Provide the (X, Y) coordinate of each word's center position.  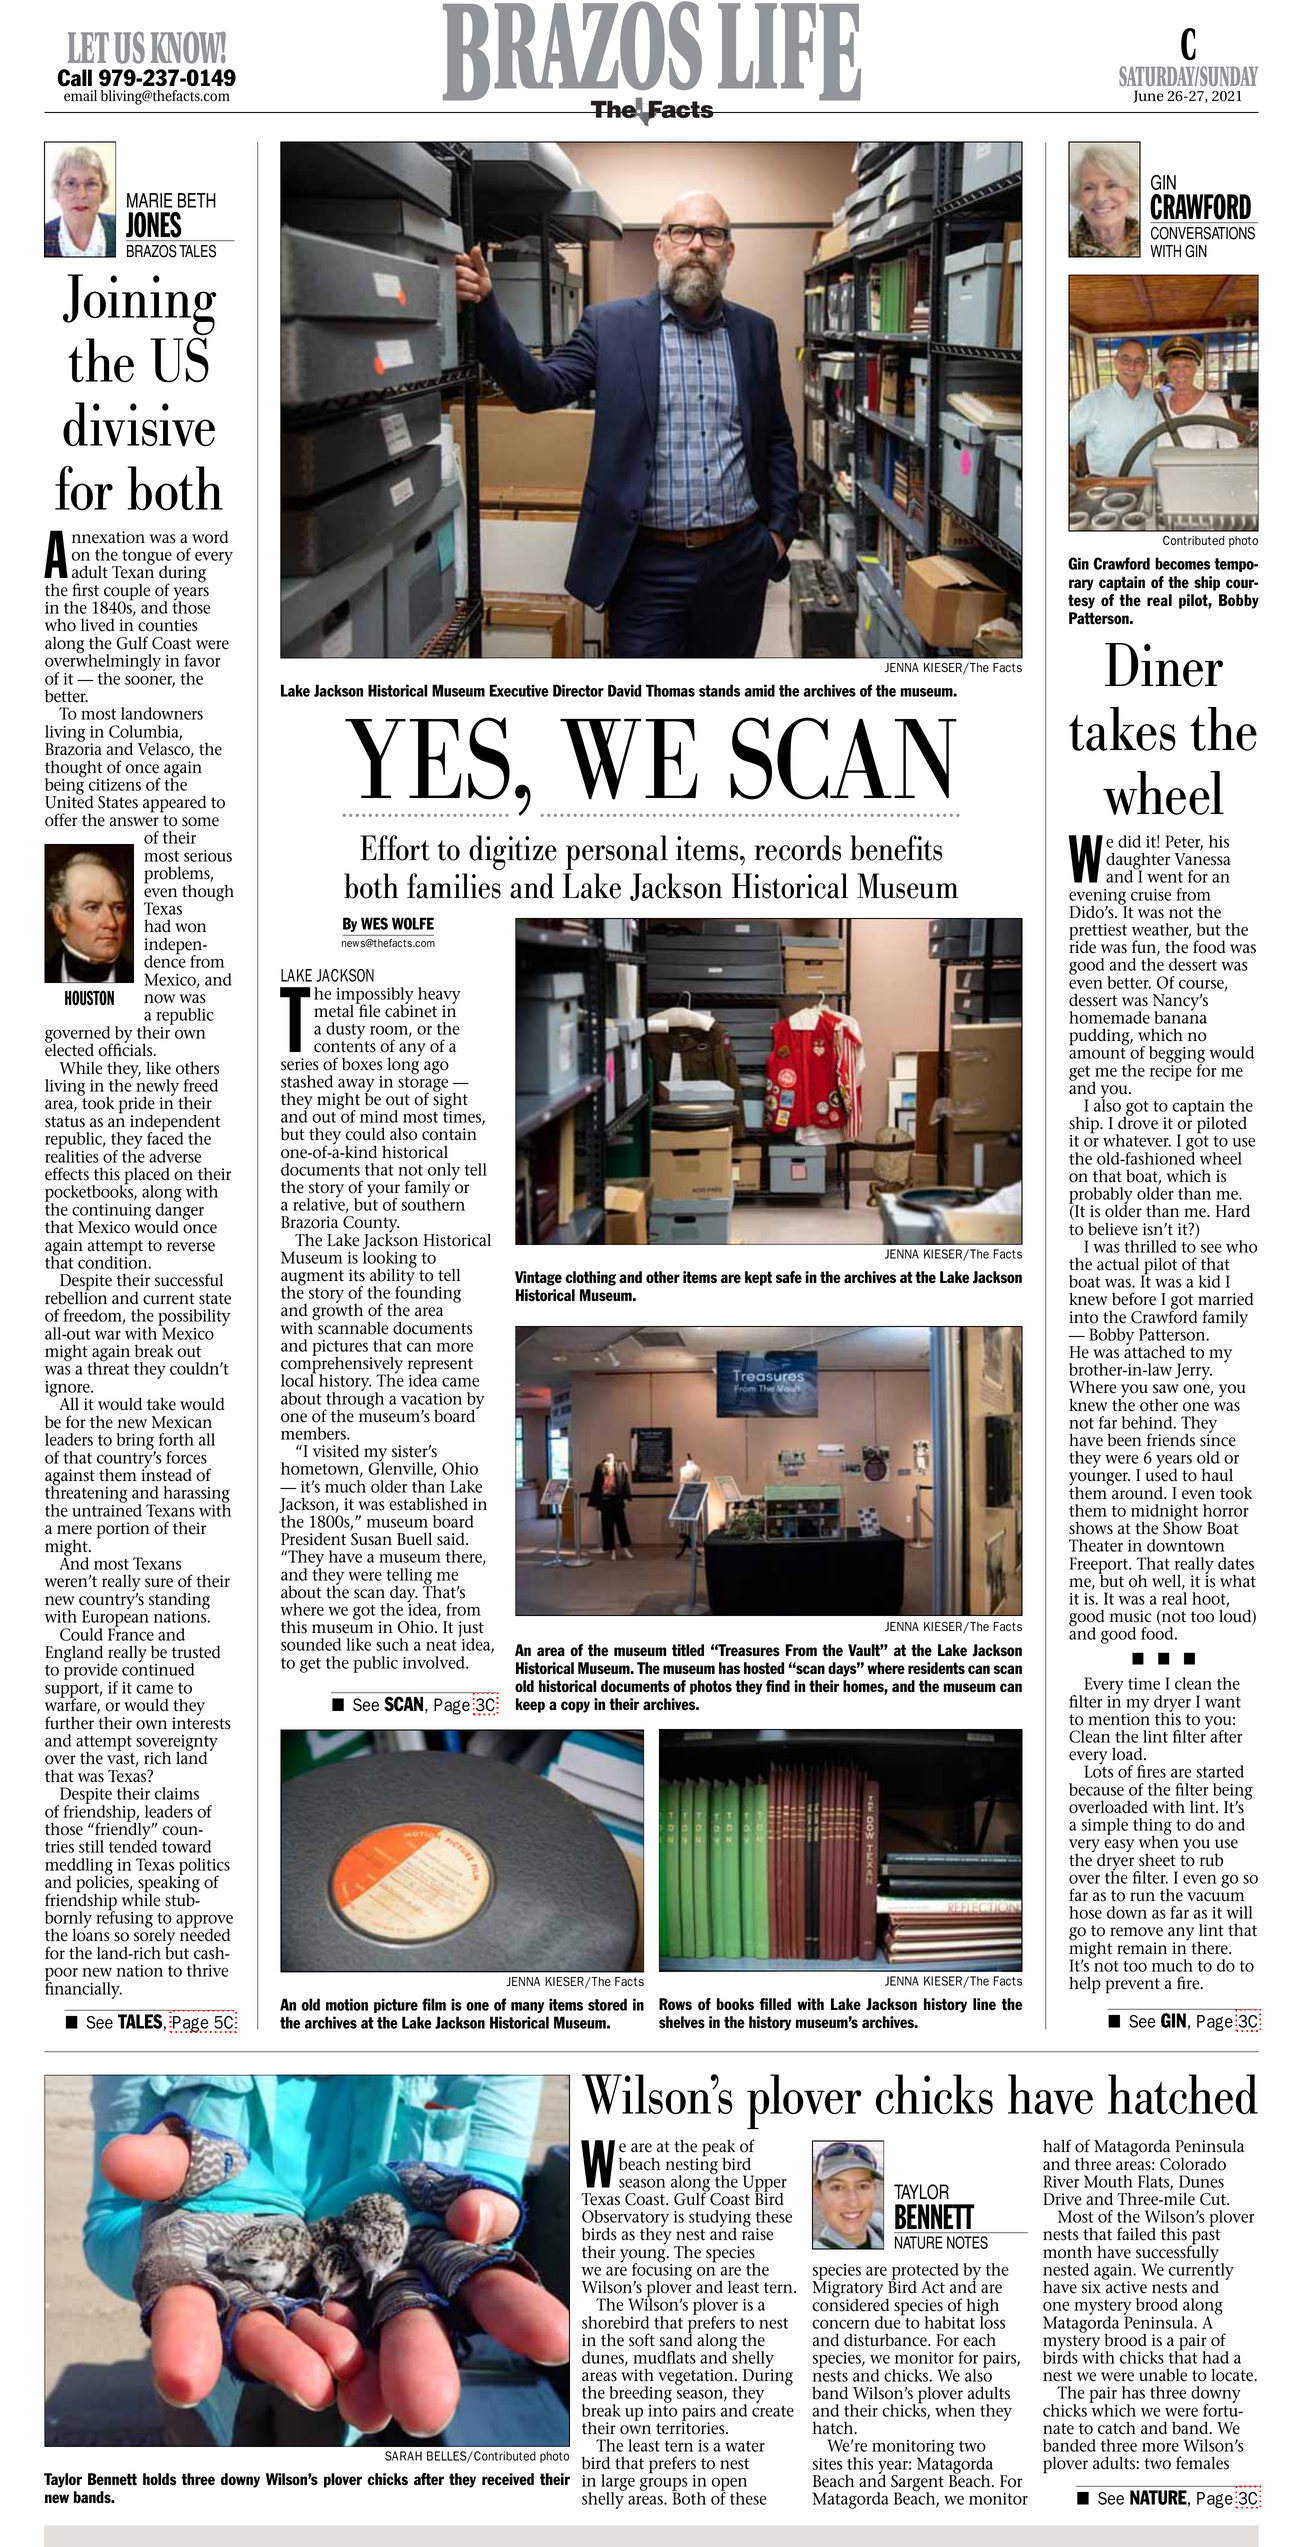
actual (1118, 1264)
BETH (197, 200)
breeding (640, 2396)
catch (1117, 2428)
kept (758, 1278)
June (1148, 96)
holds (159, 2479)
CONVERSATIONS (1203, 233)
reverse (191, 1247)
